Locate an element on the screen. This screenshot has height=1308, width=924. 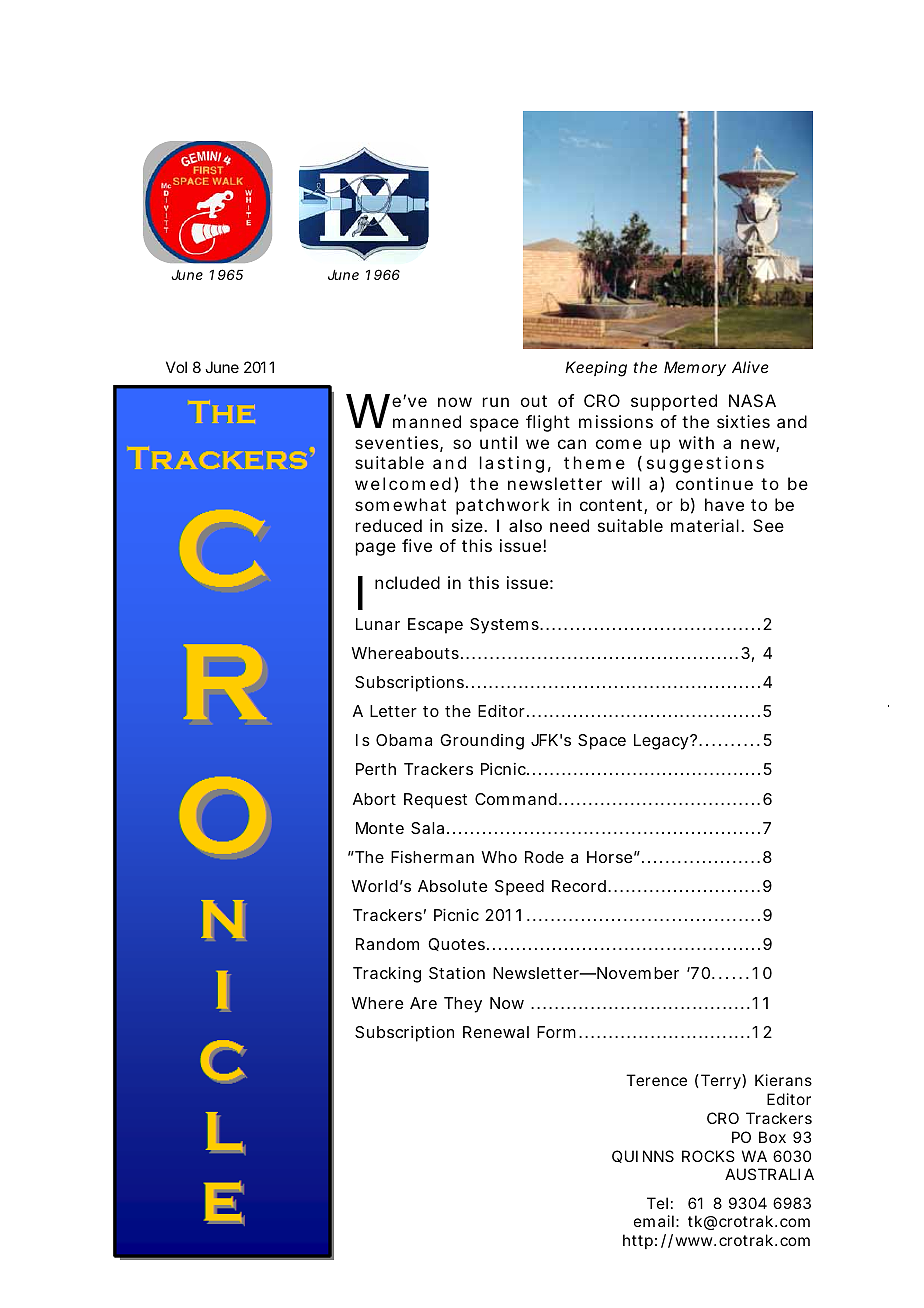
Rode is located at coordinates (544, 857).
